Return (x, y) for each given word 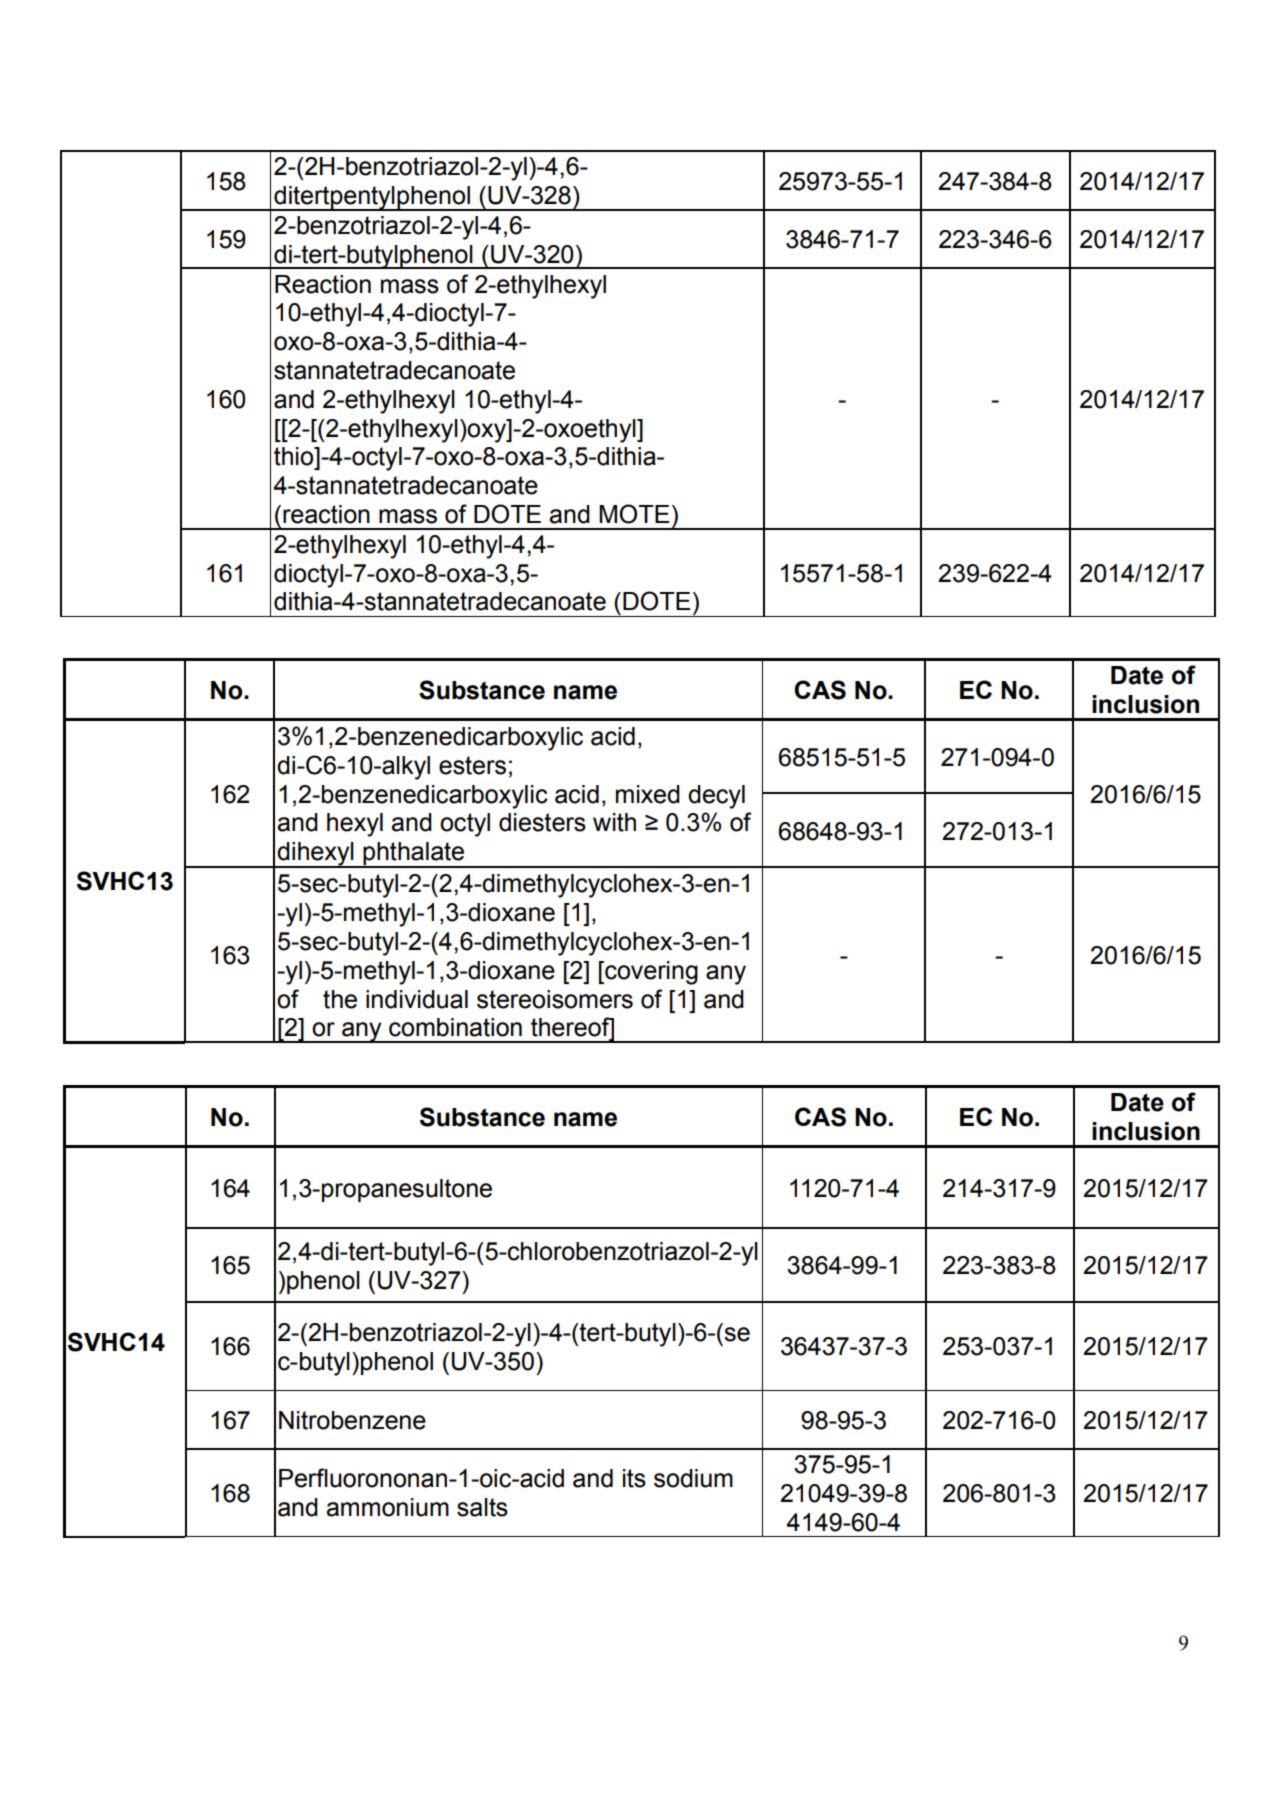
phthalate (414, 855)
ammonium (387, 1507)
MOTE (634, 514)
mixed (648, 794)
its (634, 1478)
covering (650, 973)
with (614, 822)
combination (455, 1027)
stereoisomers (555, 999)
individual (417, 999)
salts (482, 1507)
